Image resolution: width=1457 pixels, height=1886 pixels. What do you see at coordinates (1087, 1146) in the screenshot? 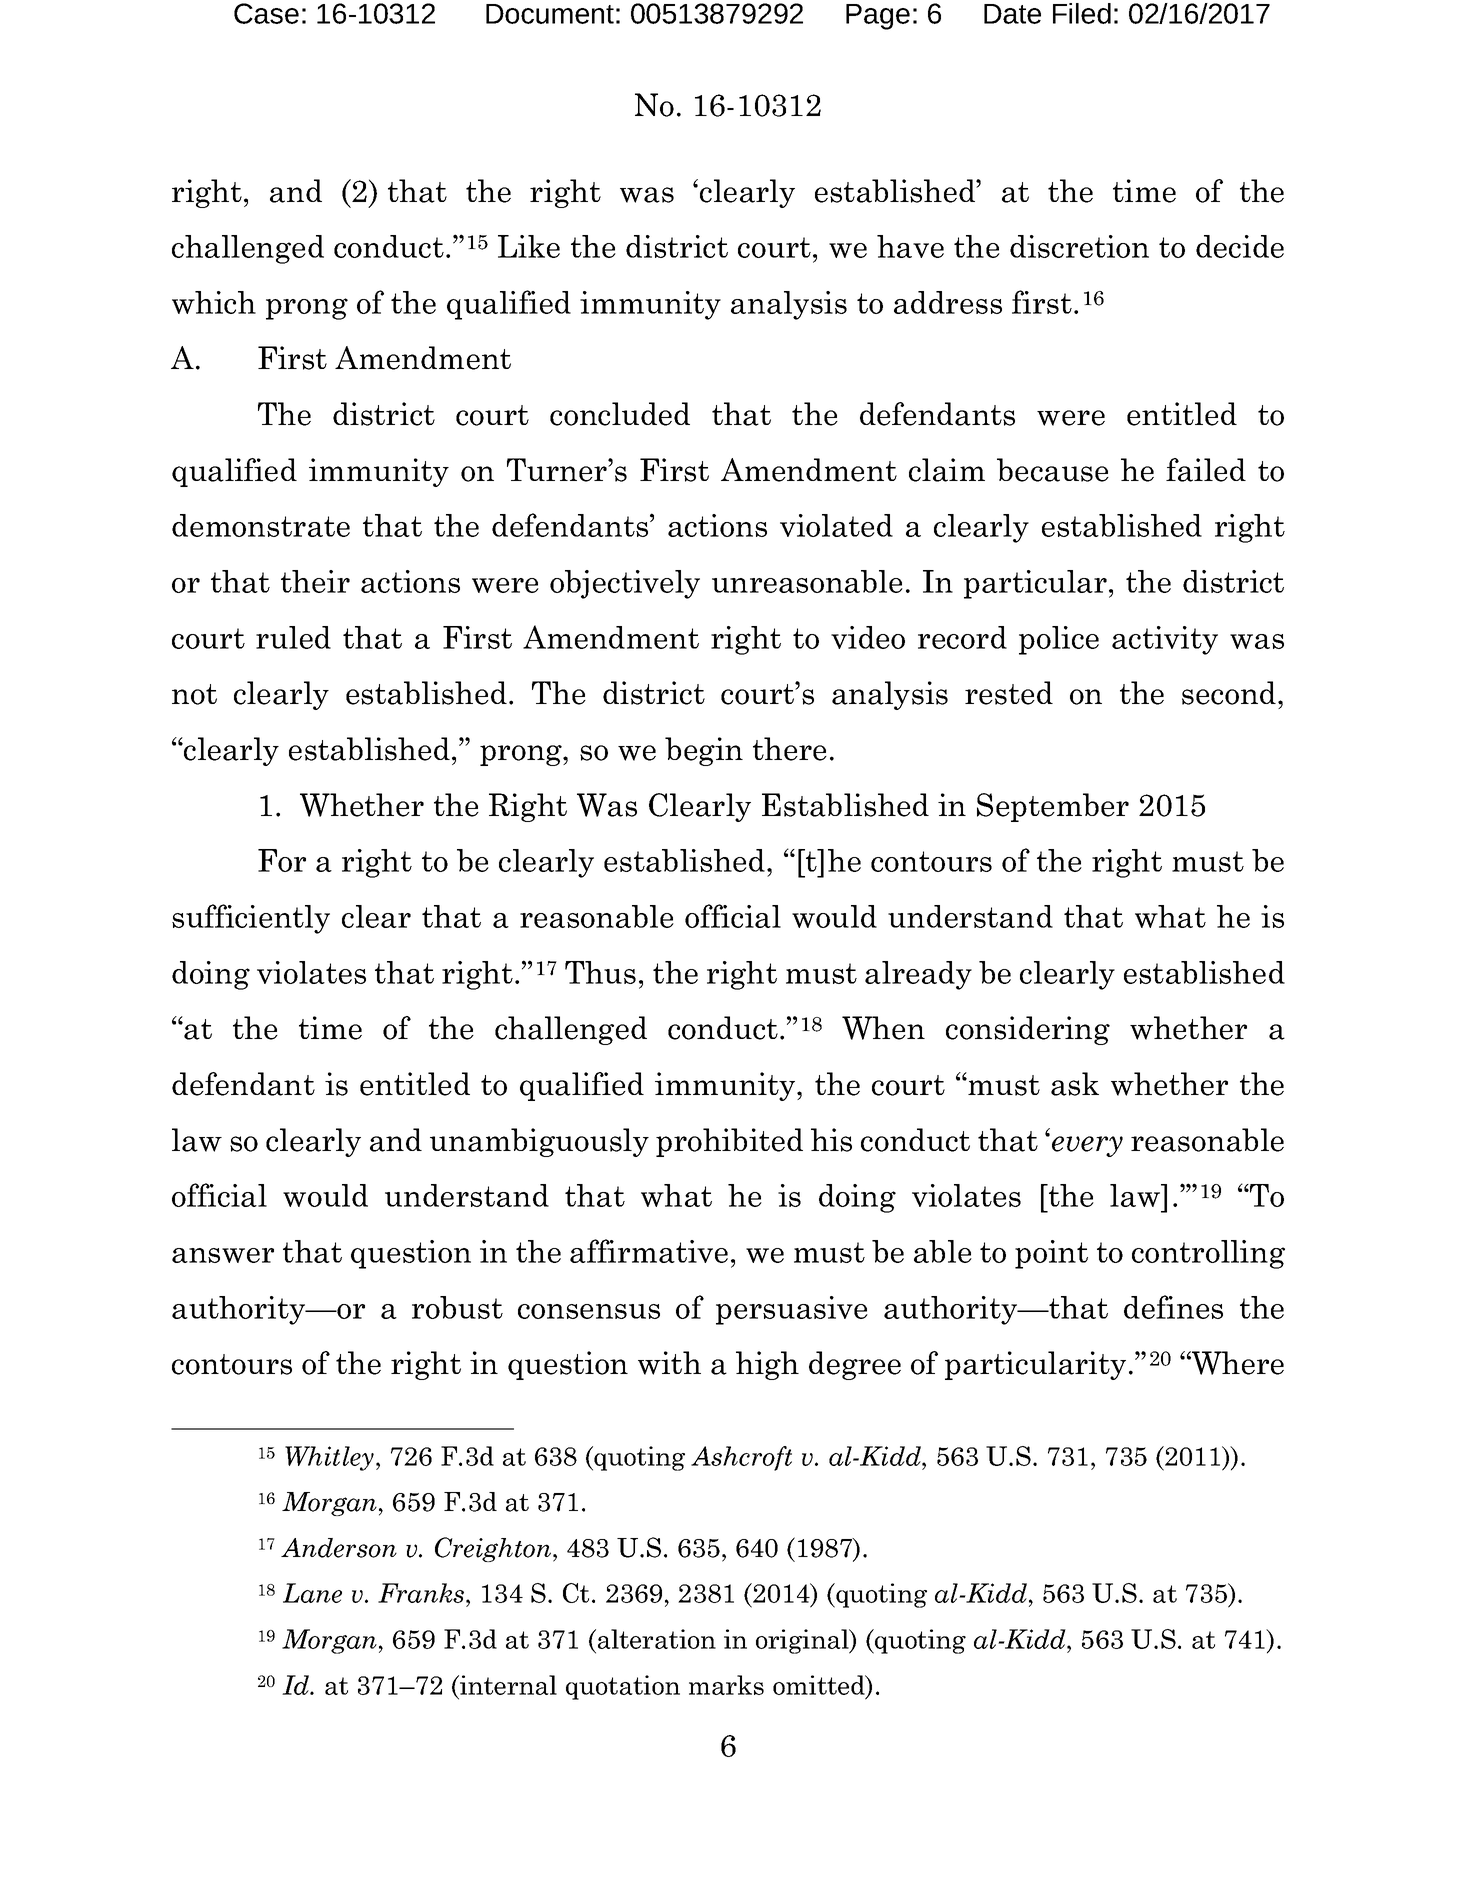
I see `every` at bounding box center [1087, 1146].
